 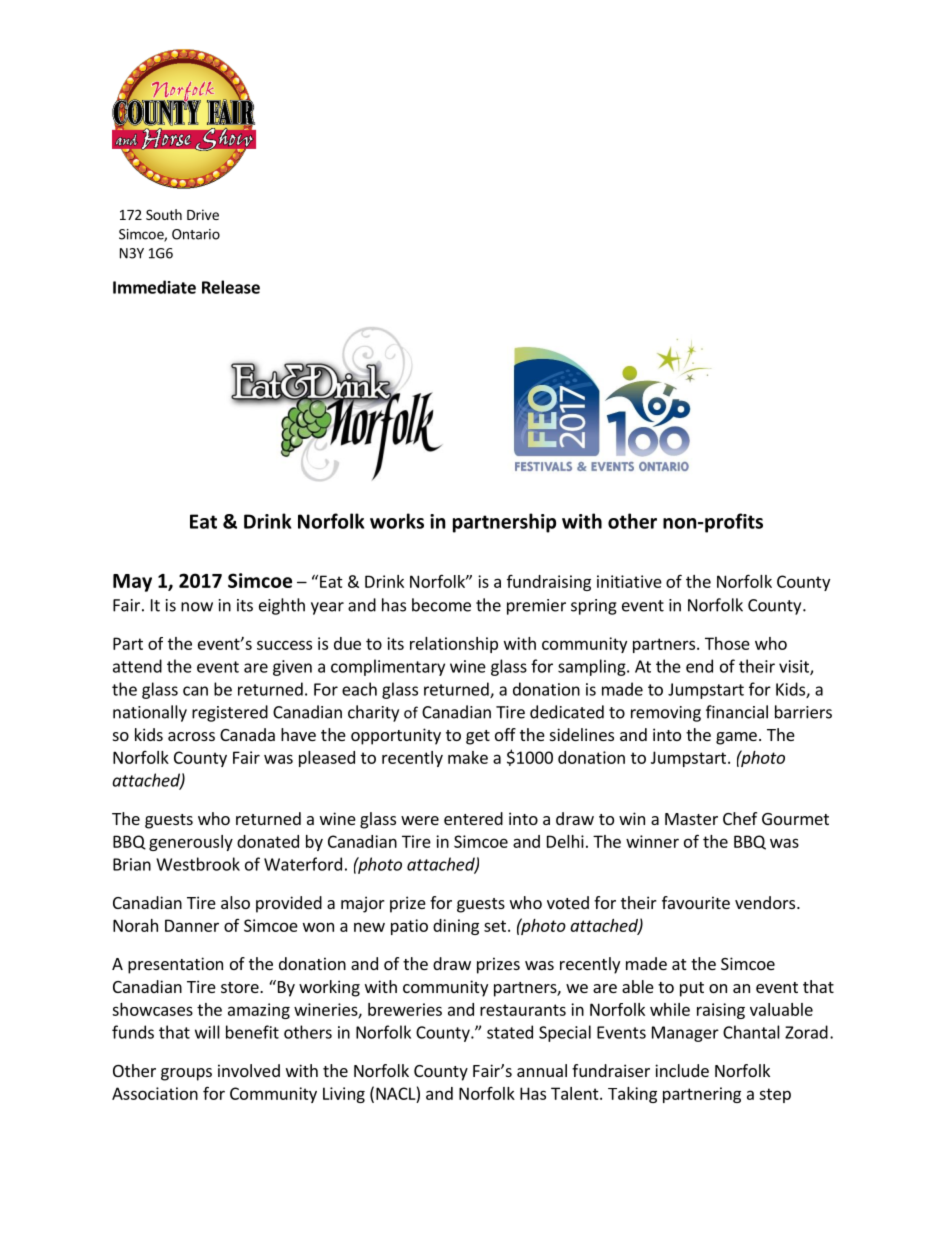 I want to click on generously, so click(x=191, y=843).
